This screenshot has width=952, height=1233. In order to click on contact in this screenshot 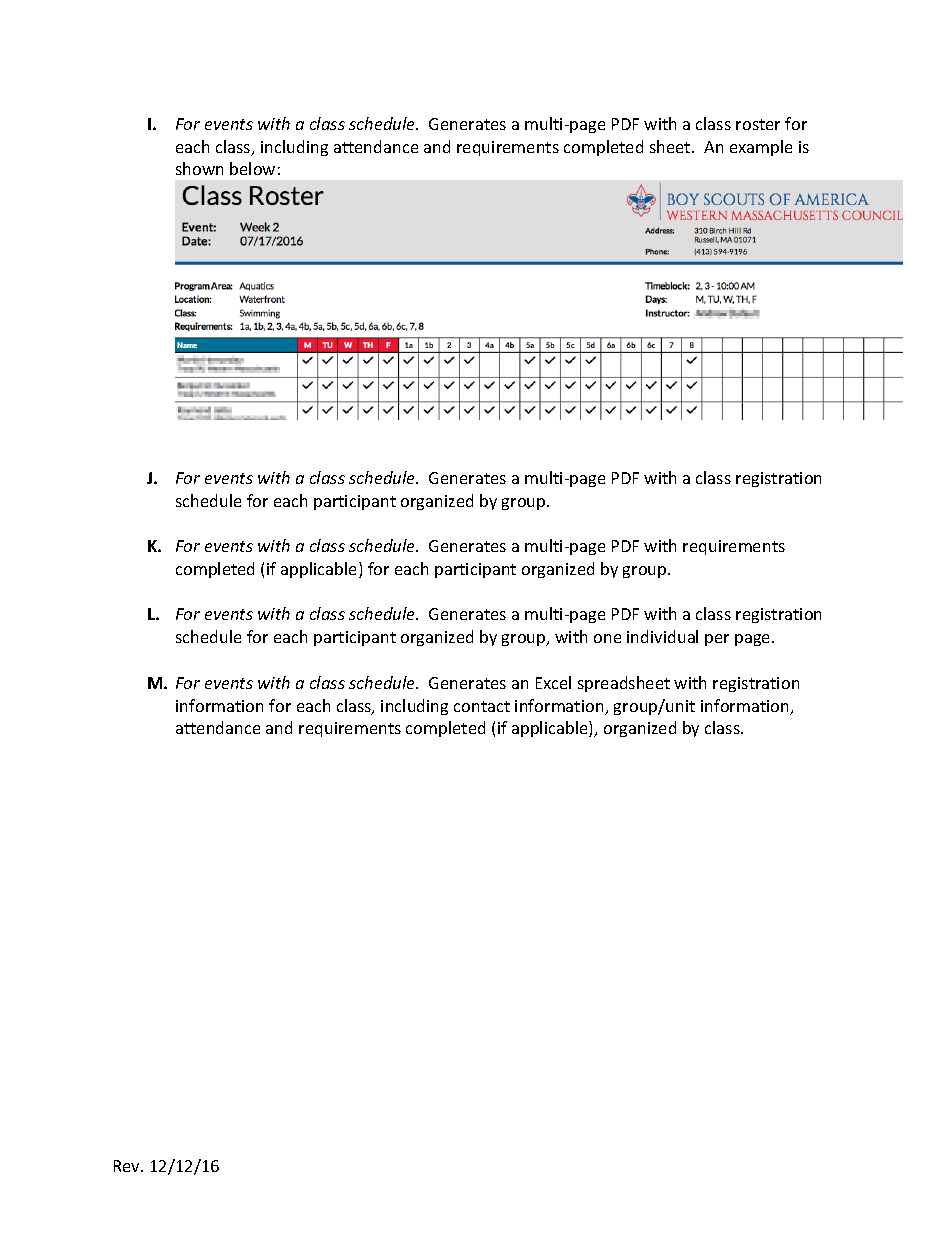, I will do `click(482, 706)`.
